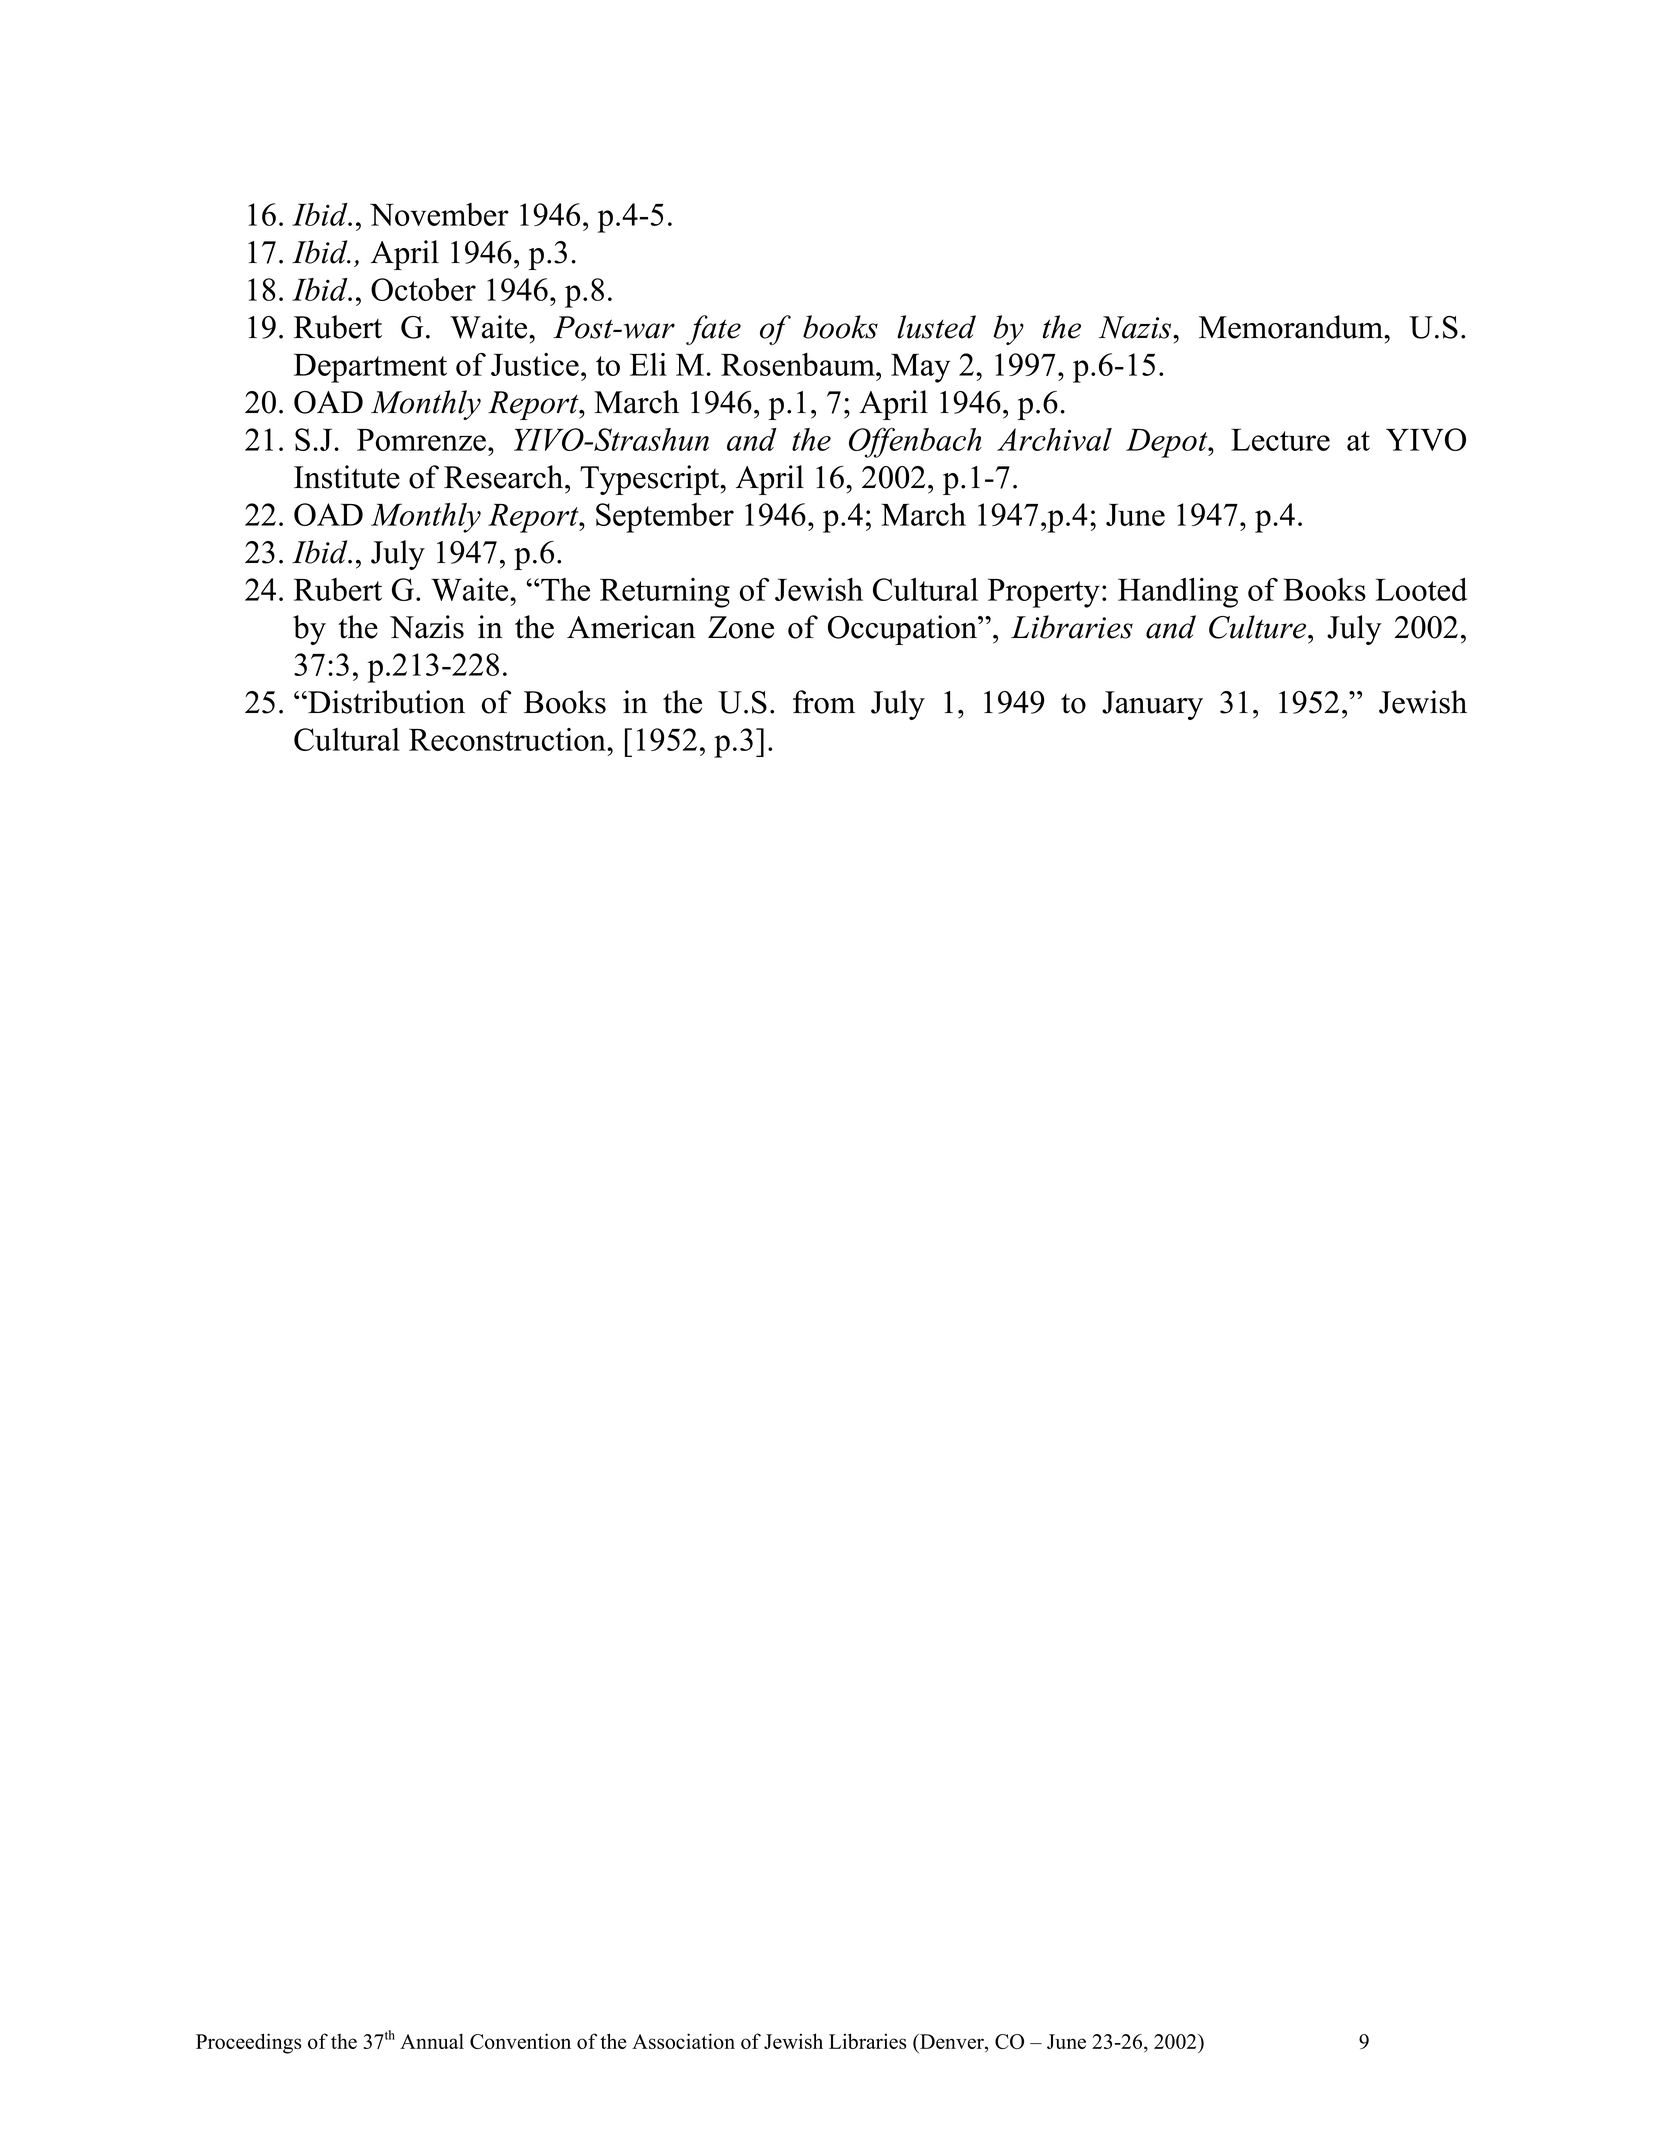 The width and height of the document is (1663, 2152). Describe the element at coordinates (520, 2041) in the document. I see `Convention` at that location.
